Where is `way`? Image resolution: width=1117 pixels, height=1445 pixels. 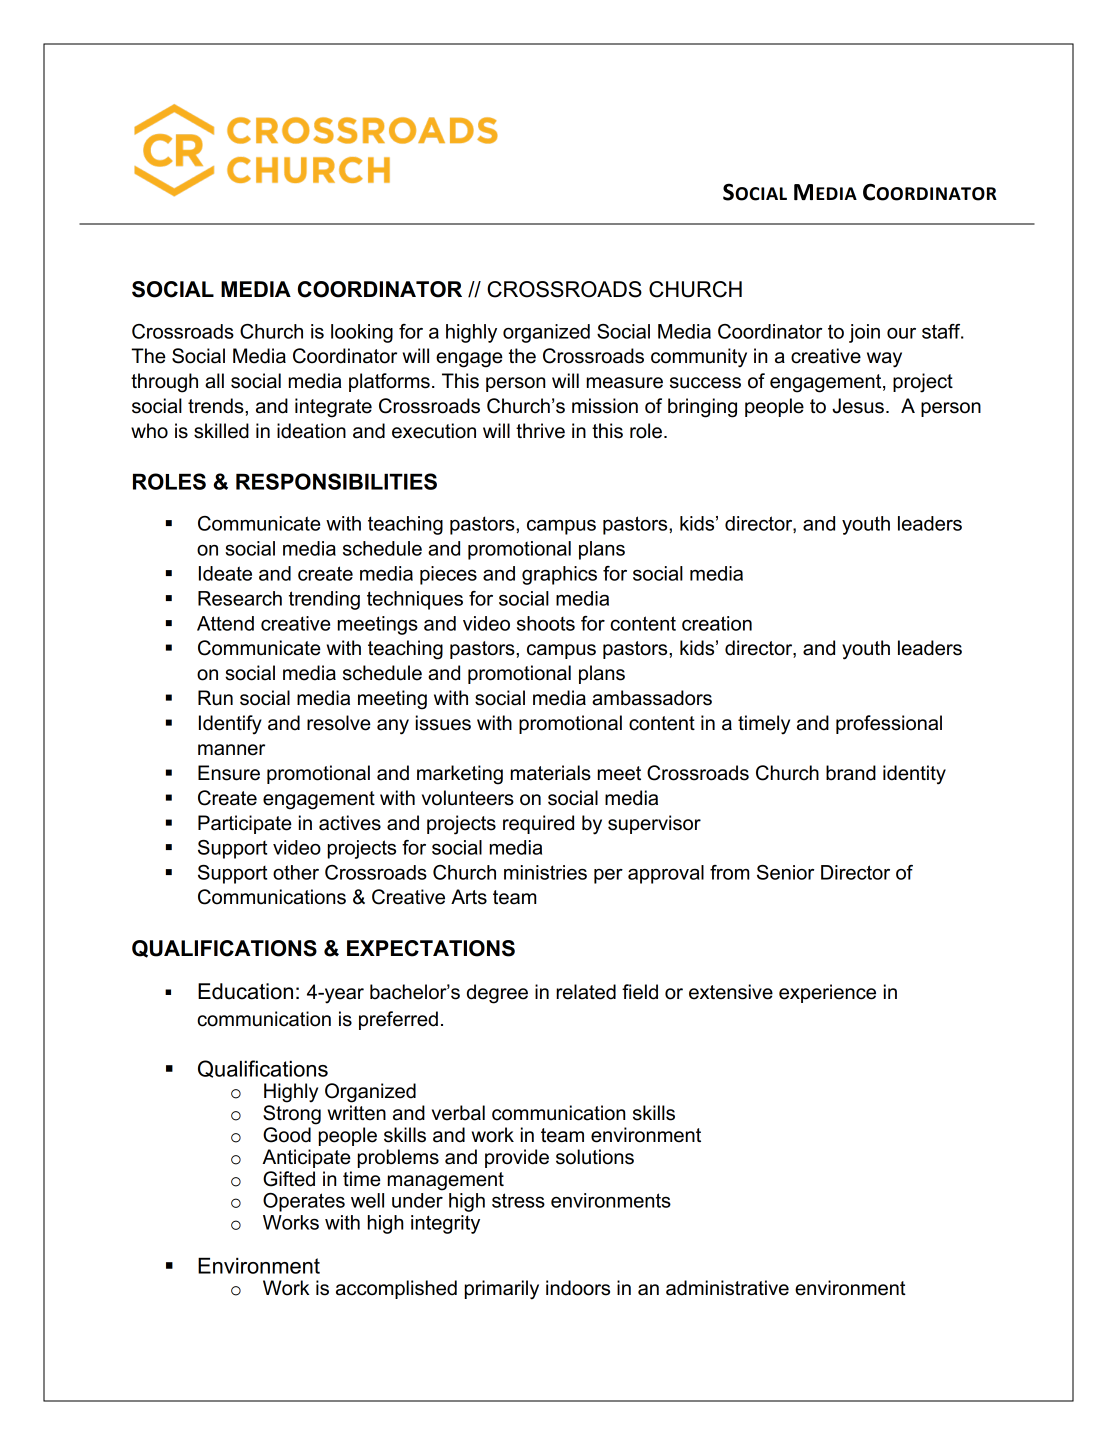
way is located at coordinates (884, 360).
